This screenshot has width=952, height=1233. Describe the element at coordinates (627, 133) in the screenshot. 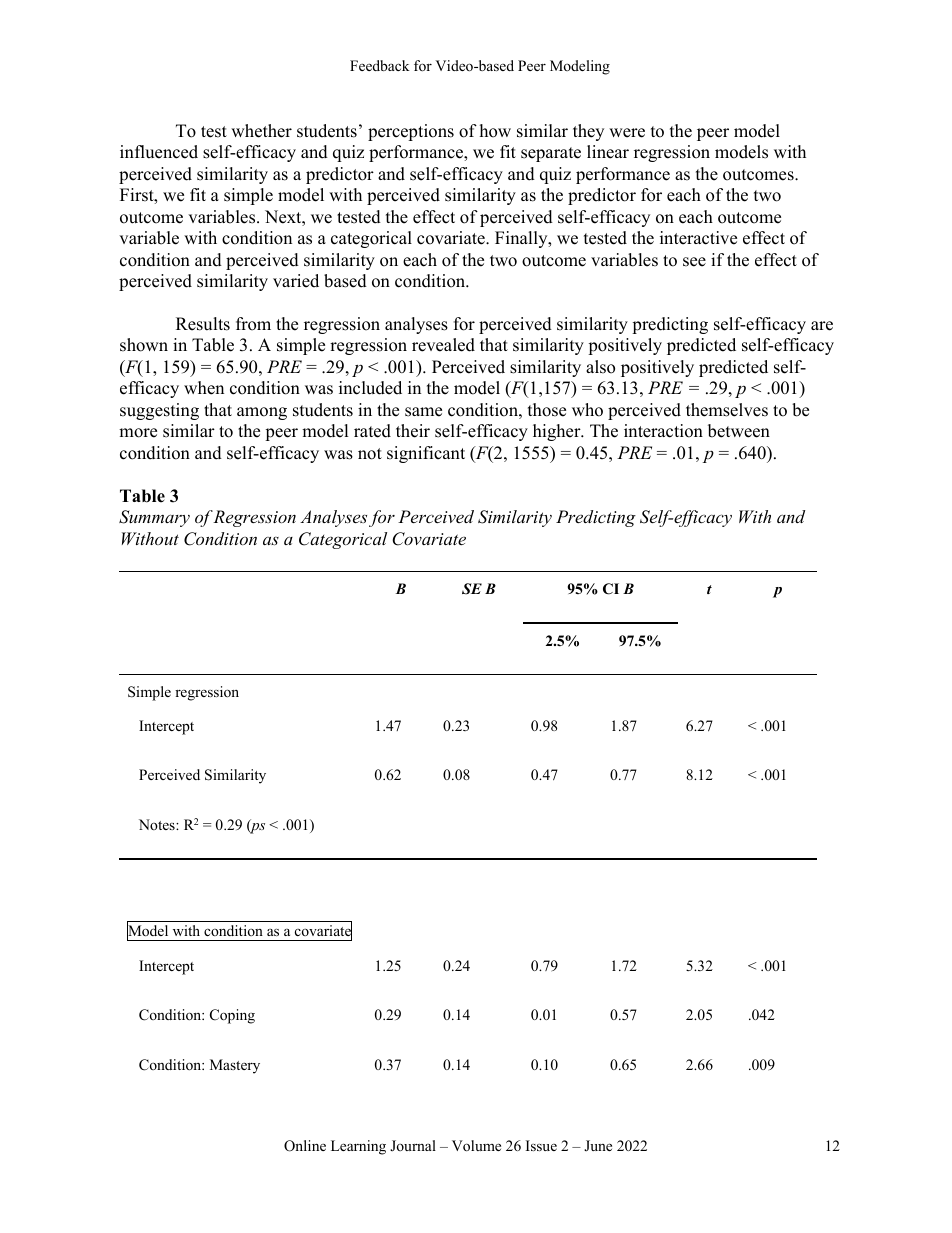

I see `were` at that location.
